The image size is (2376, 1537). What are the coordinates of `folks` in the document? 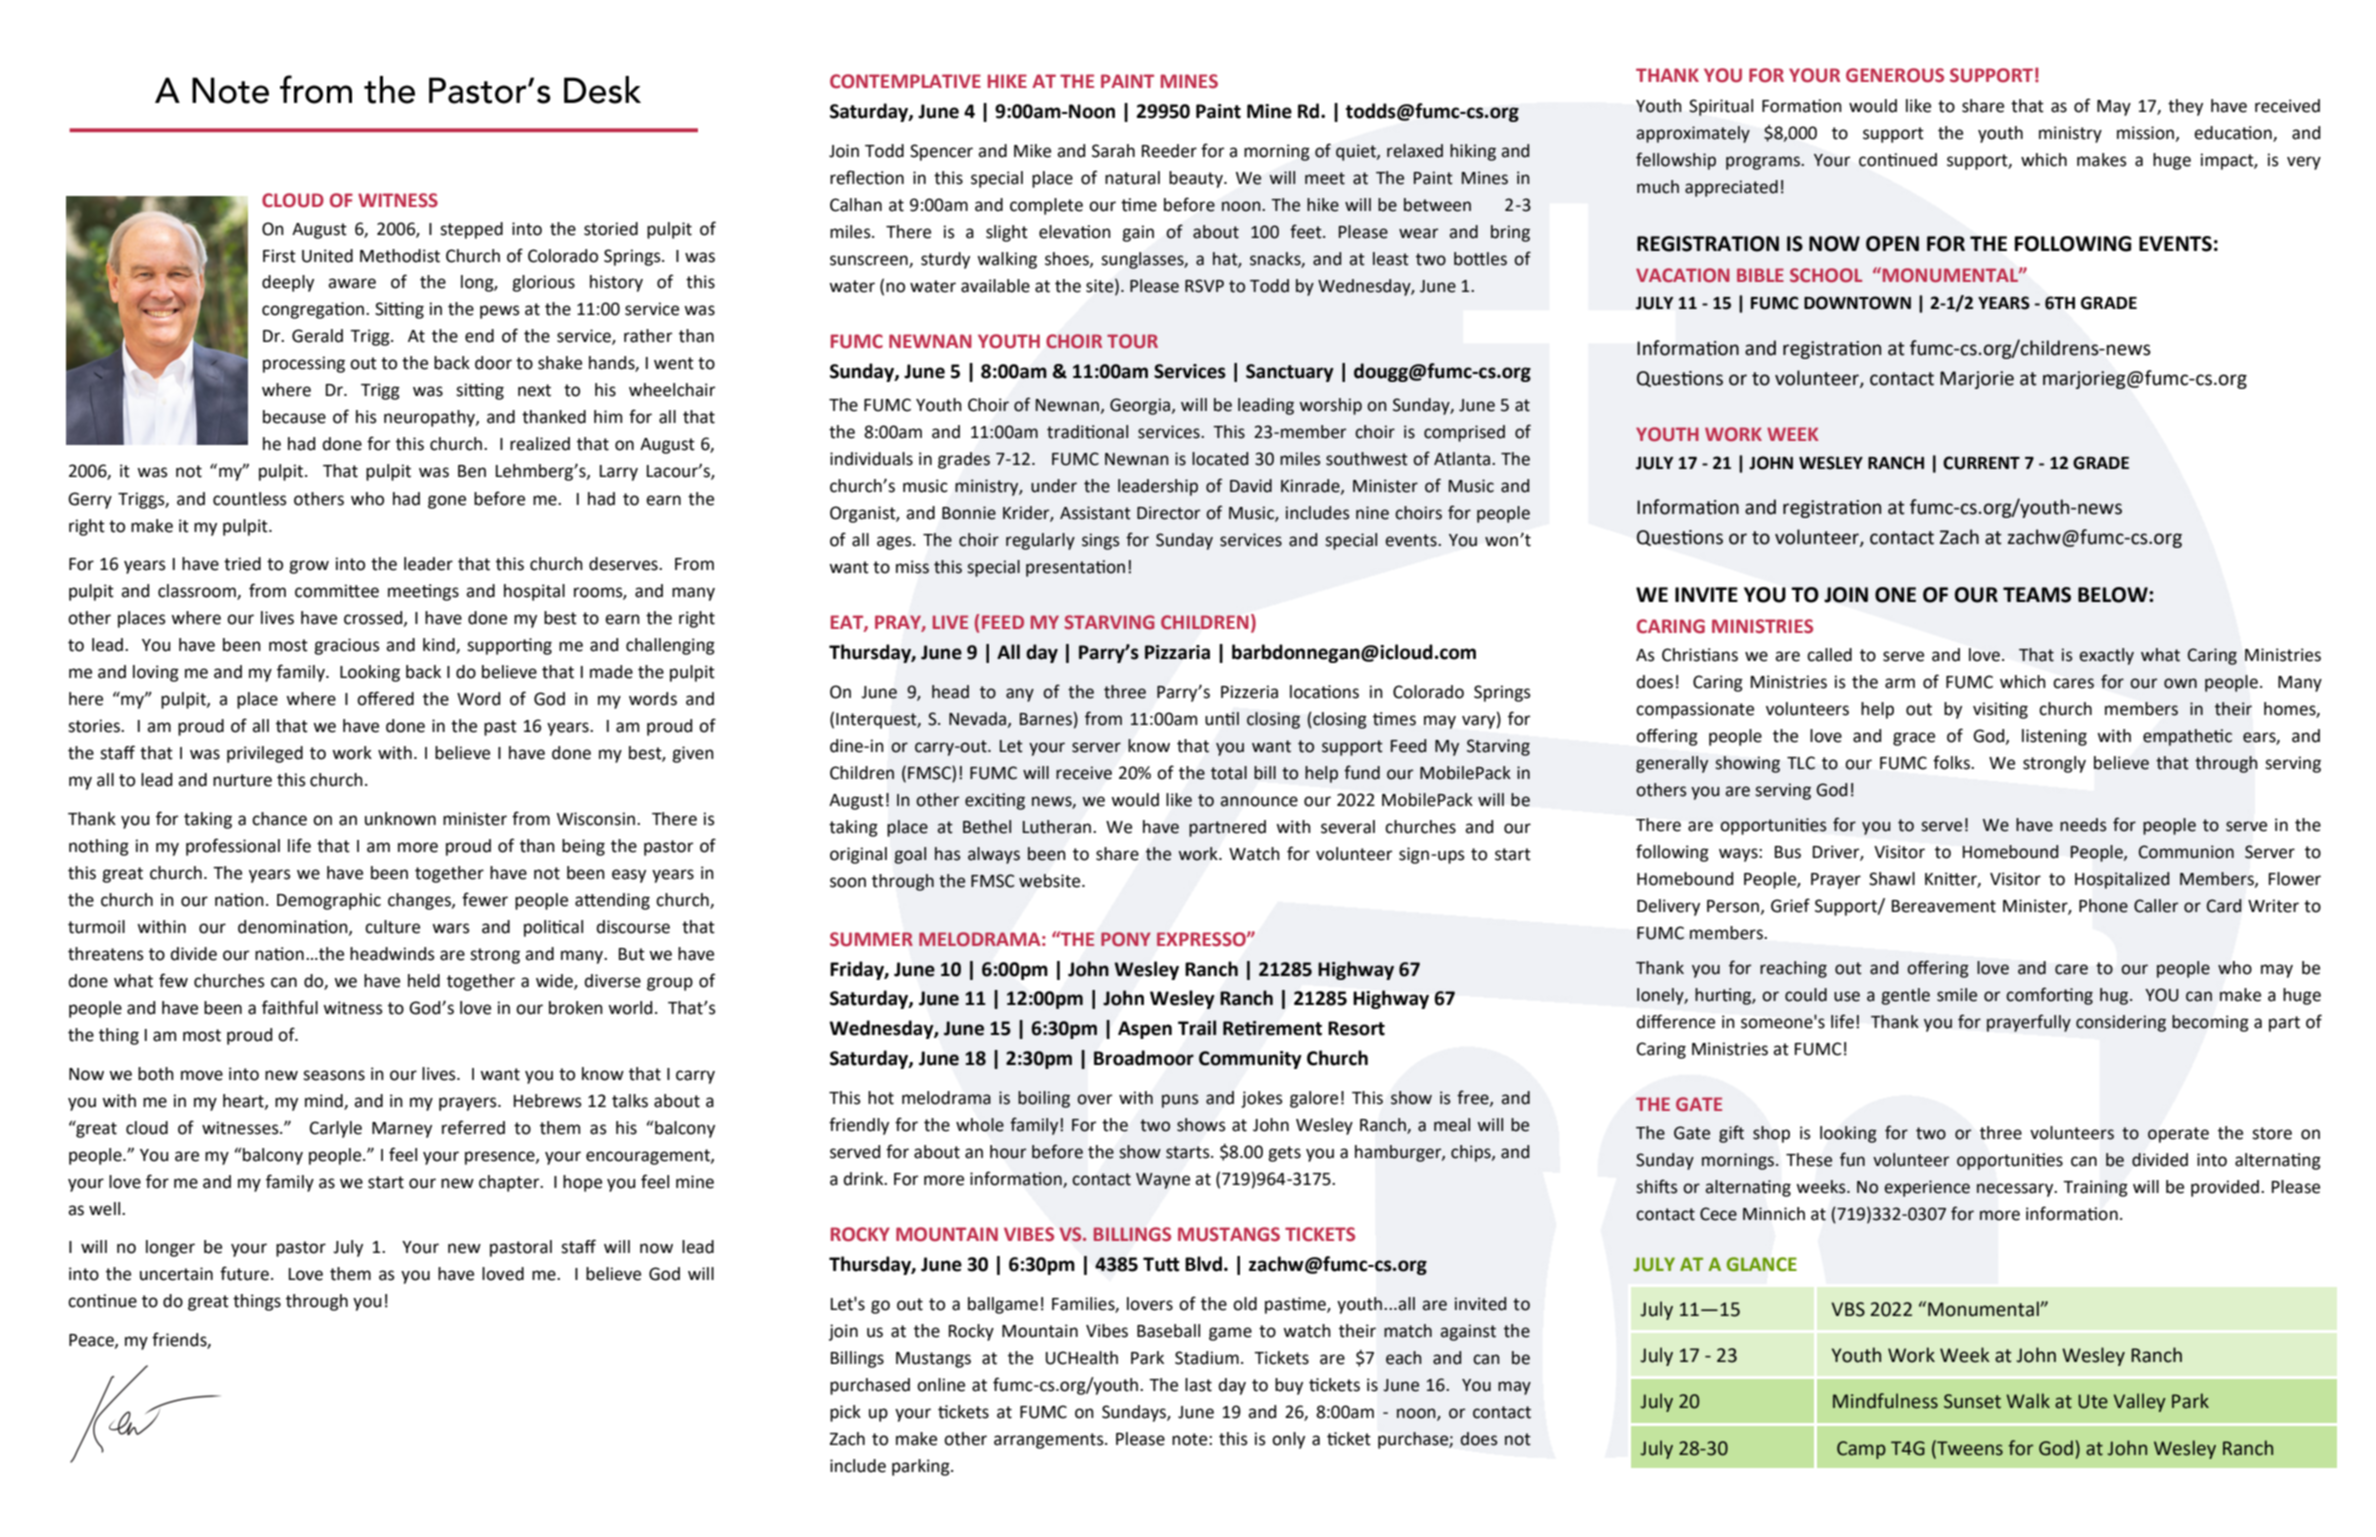 It's located at (1952, 762).
